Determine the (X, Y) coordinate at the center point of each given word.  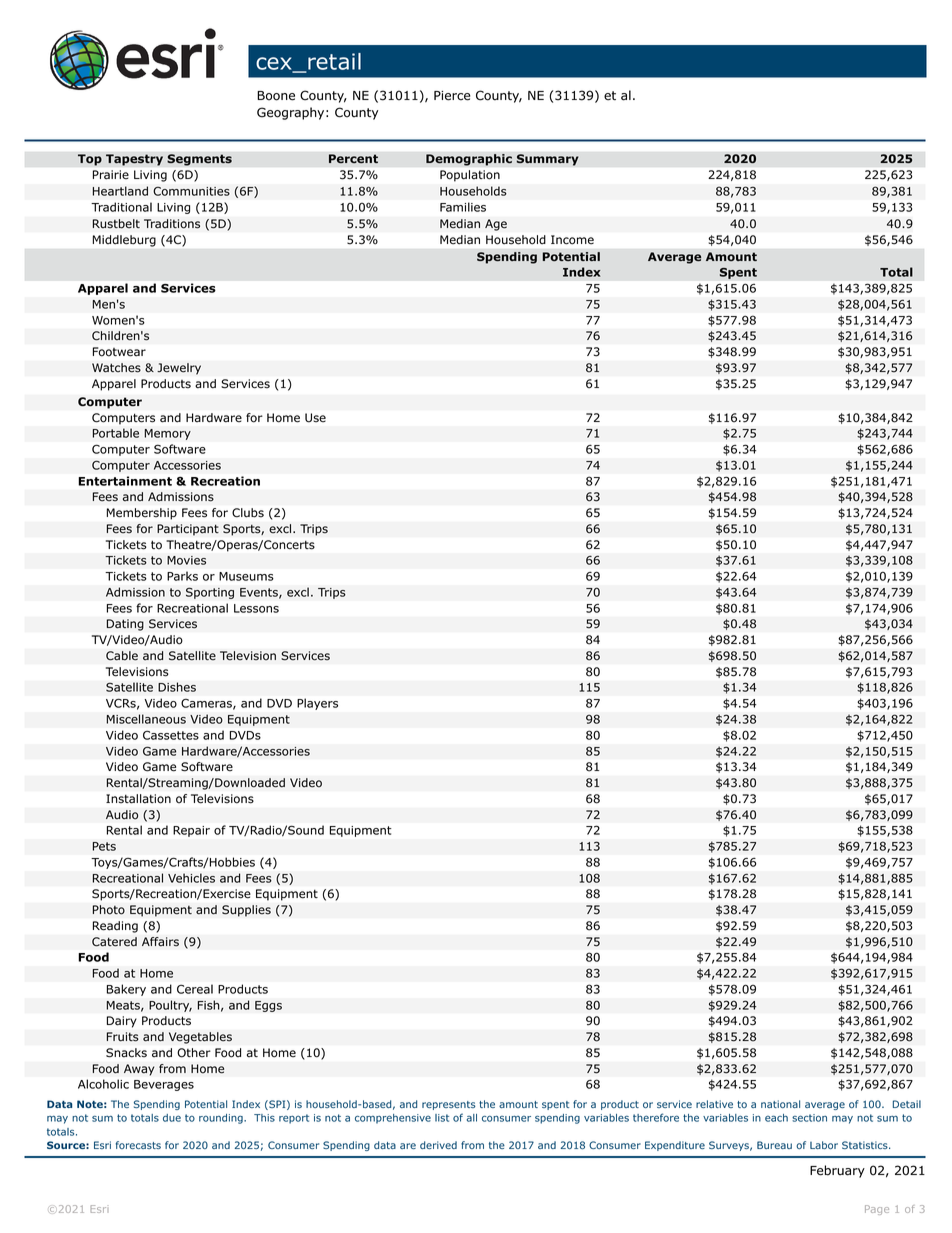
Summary (547, 160)
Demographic (469, 160)
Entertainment (125, 481)
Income (572, 240)
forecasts (138, 1145)
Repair (191, 831)
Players (317, 704)
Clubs (248, 513)
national (780, 1104)
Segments (199, 160)
